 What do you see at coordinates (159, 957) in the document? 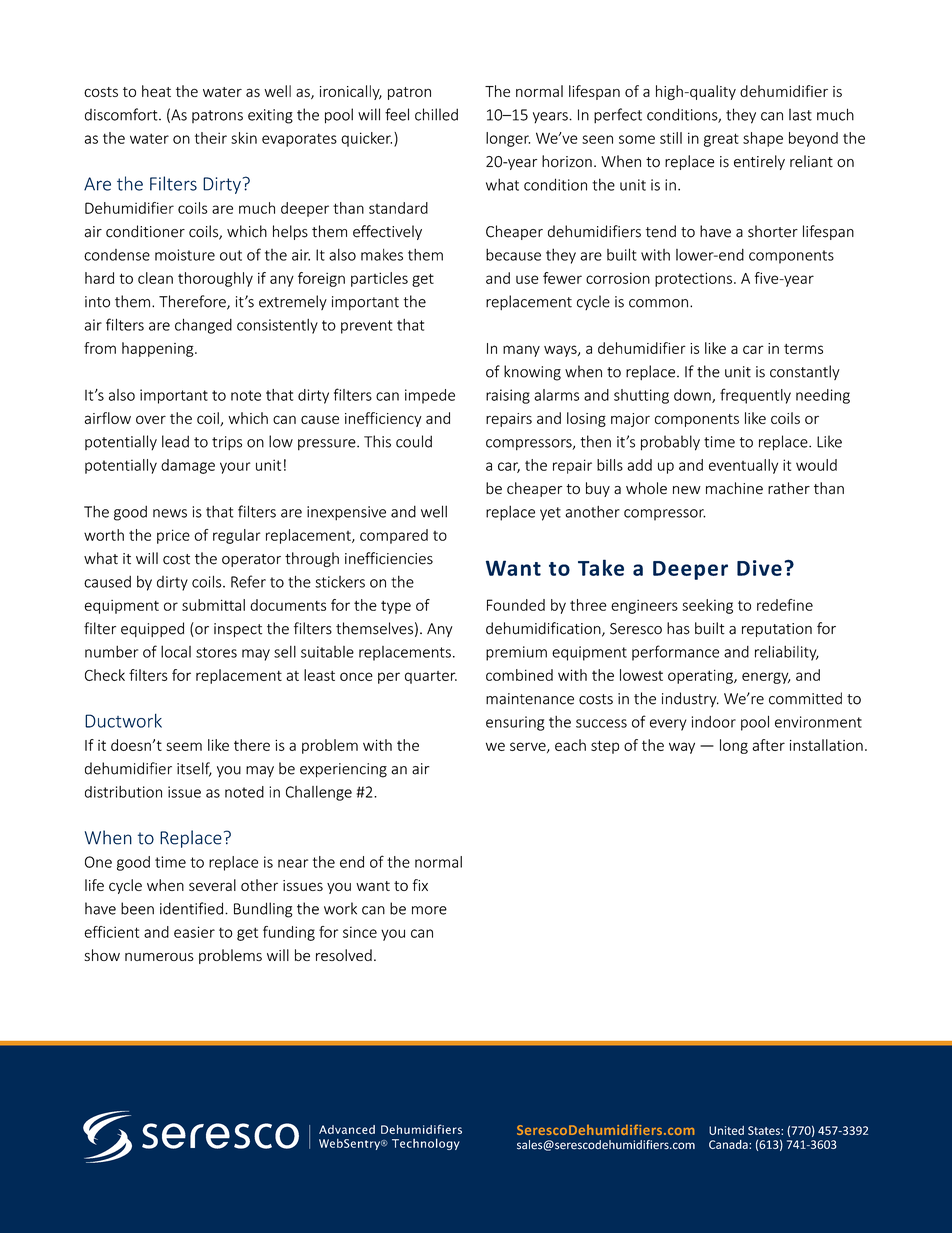
I see `numerous` at bounding box center [159, 957].
